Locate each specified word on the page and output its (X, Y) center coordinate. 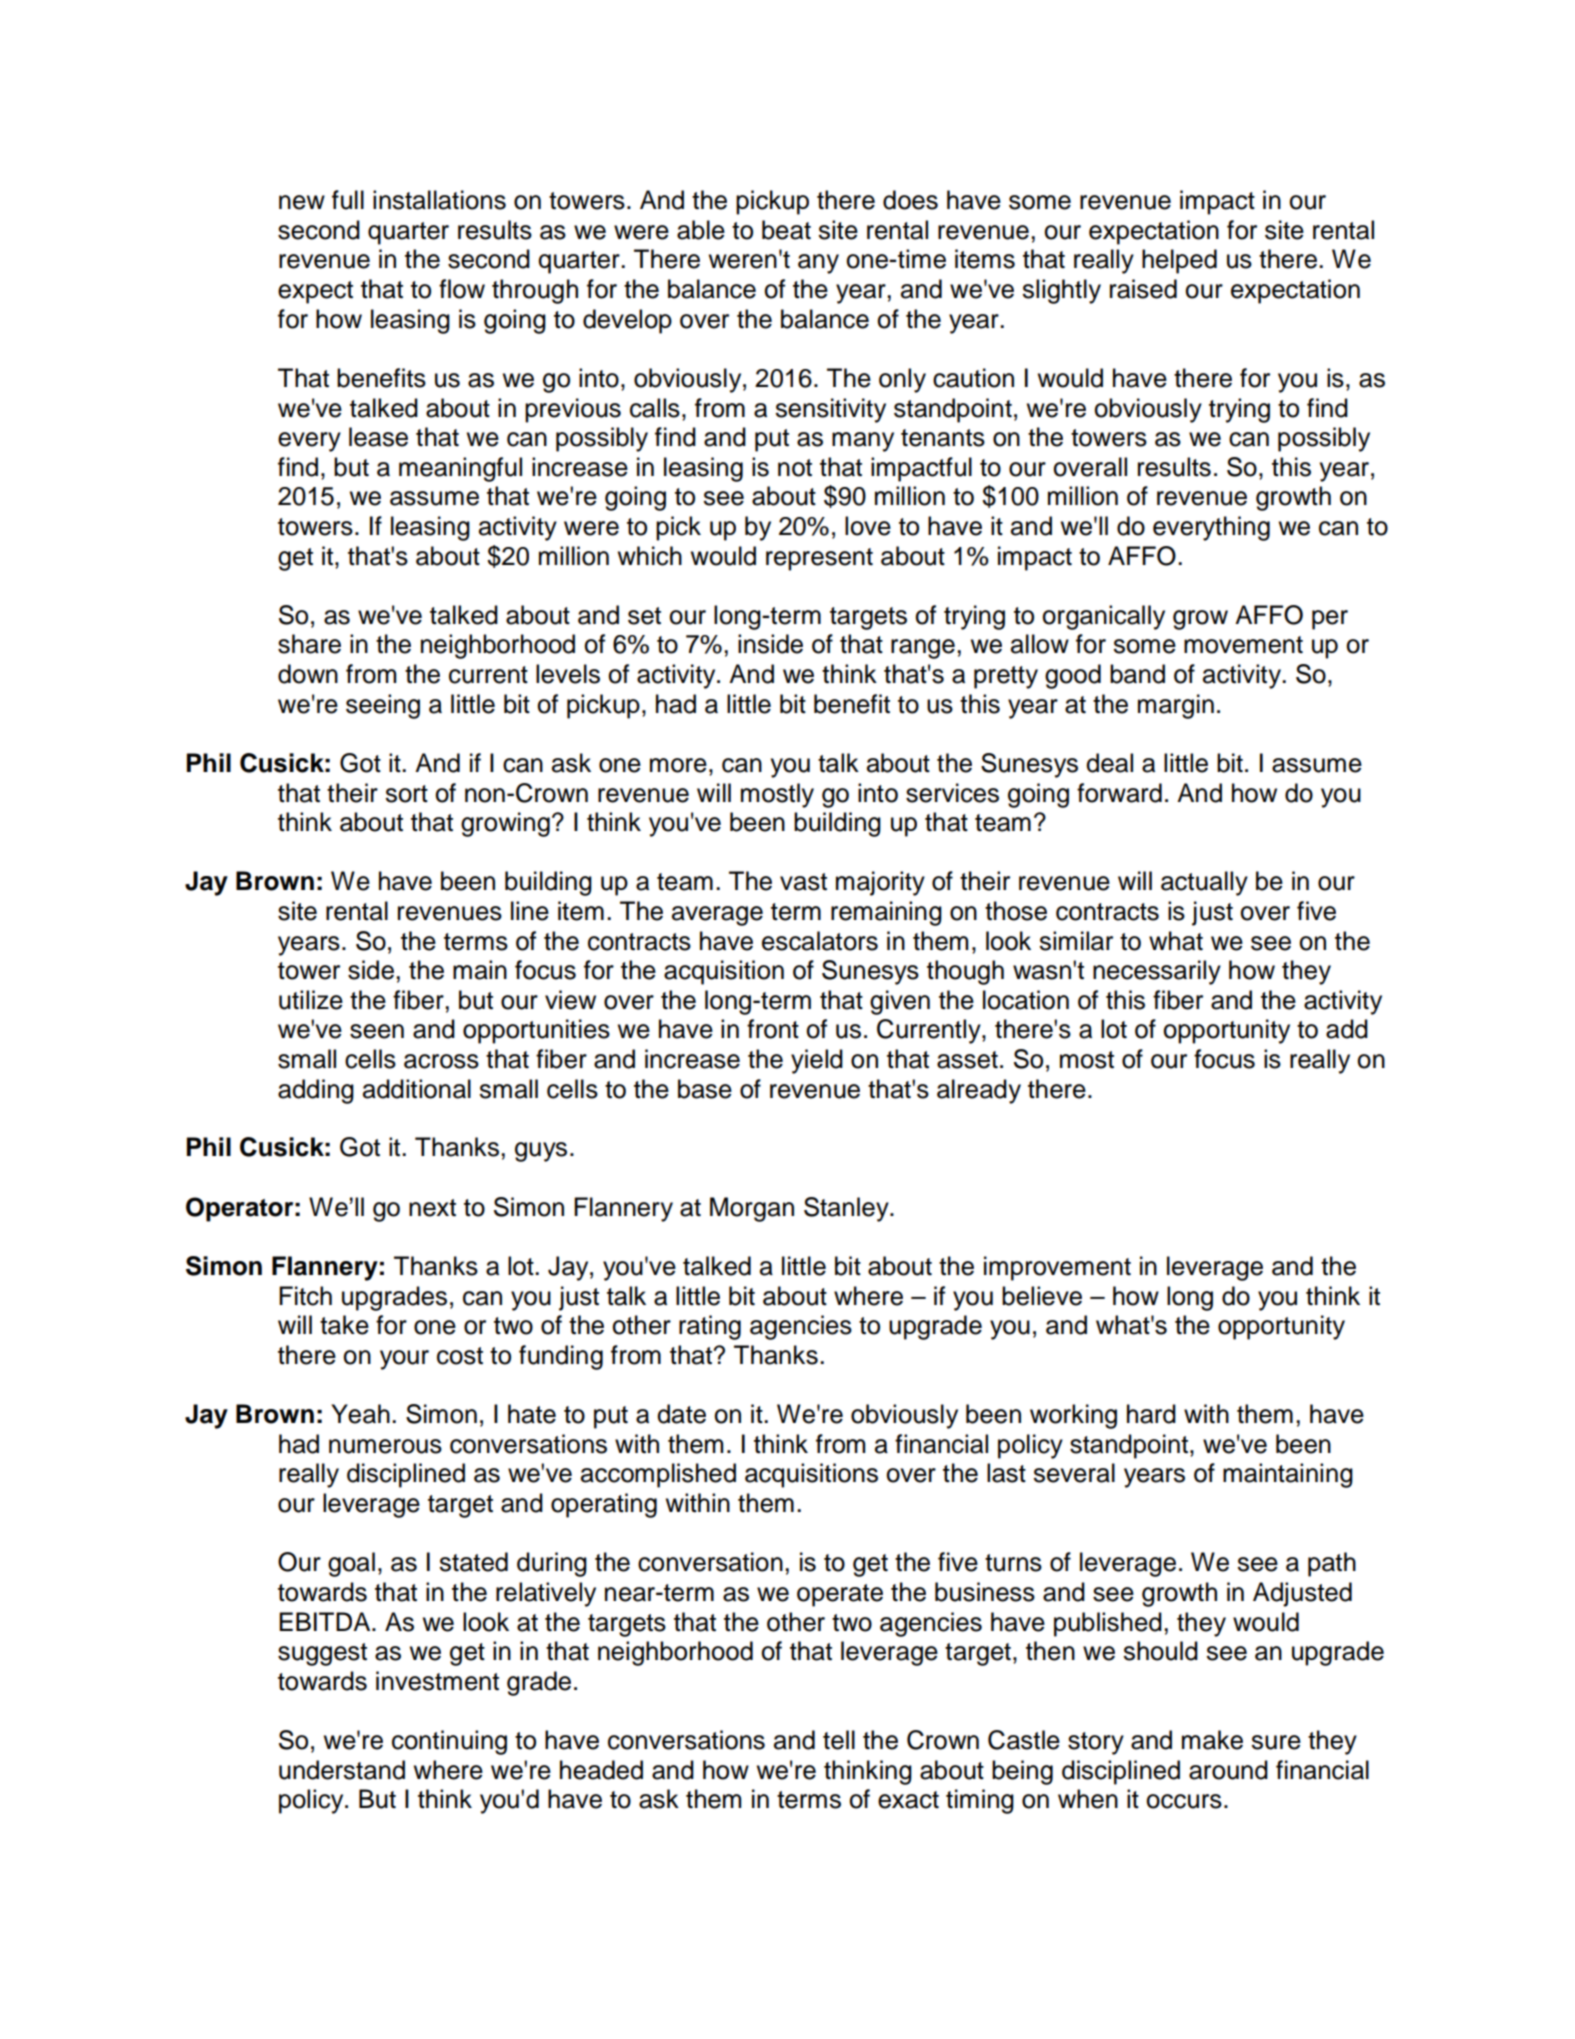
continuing (449, 1742)
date (681, 1414)
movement (1243, 645)
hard (1151, 1414)
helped (1179, 261)
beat (786, 230)
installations (439, 200)
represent (819, 559)
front (773, 1029)
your (404, 1360)
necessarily (1157, 972)
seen (377, 1031)
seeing (383, 706)
